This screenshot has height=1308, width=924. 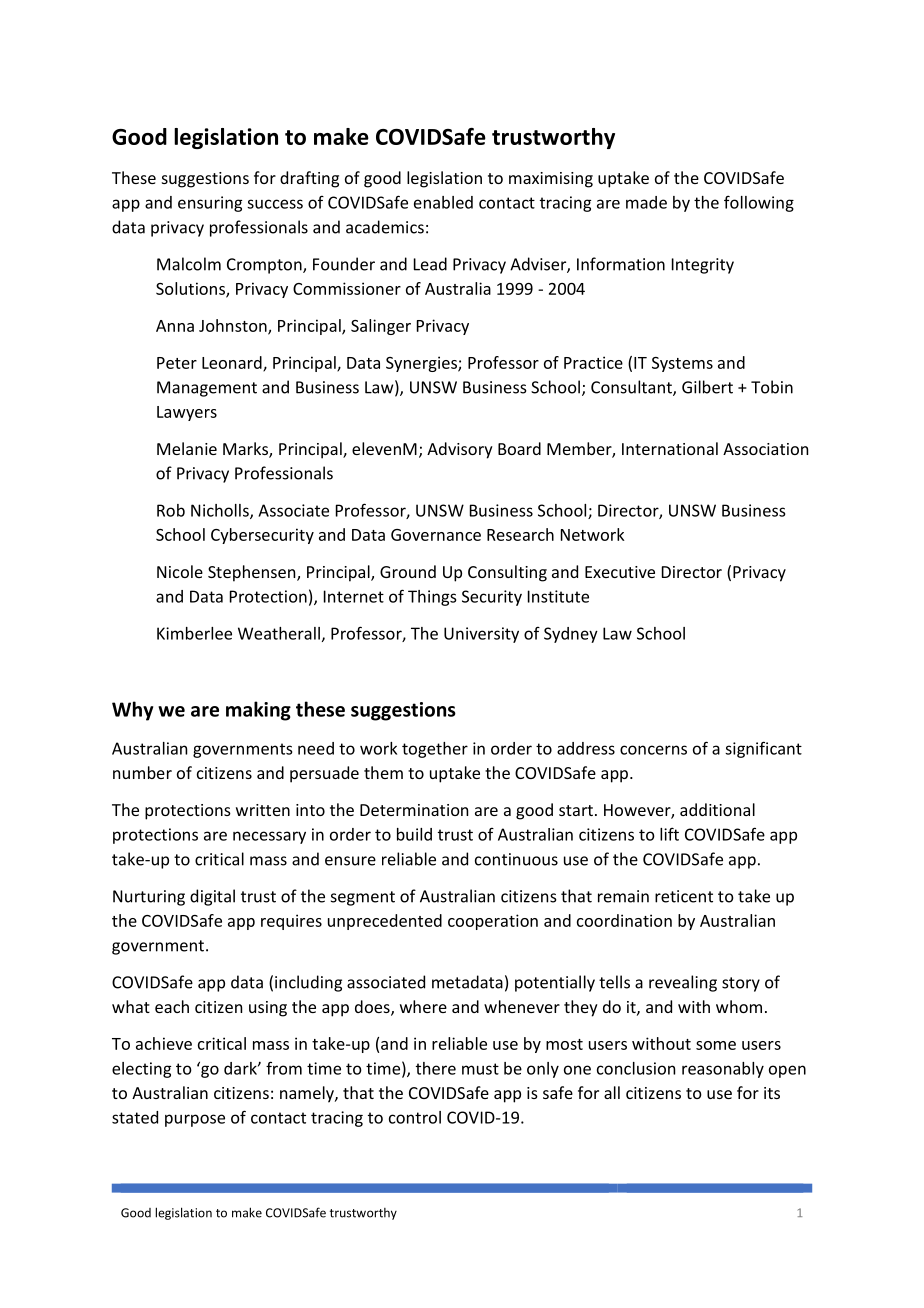 What do you see at coordinates (481, 635) in the screenshot?
I see `University` at bounding box center [481, 635].
